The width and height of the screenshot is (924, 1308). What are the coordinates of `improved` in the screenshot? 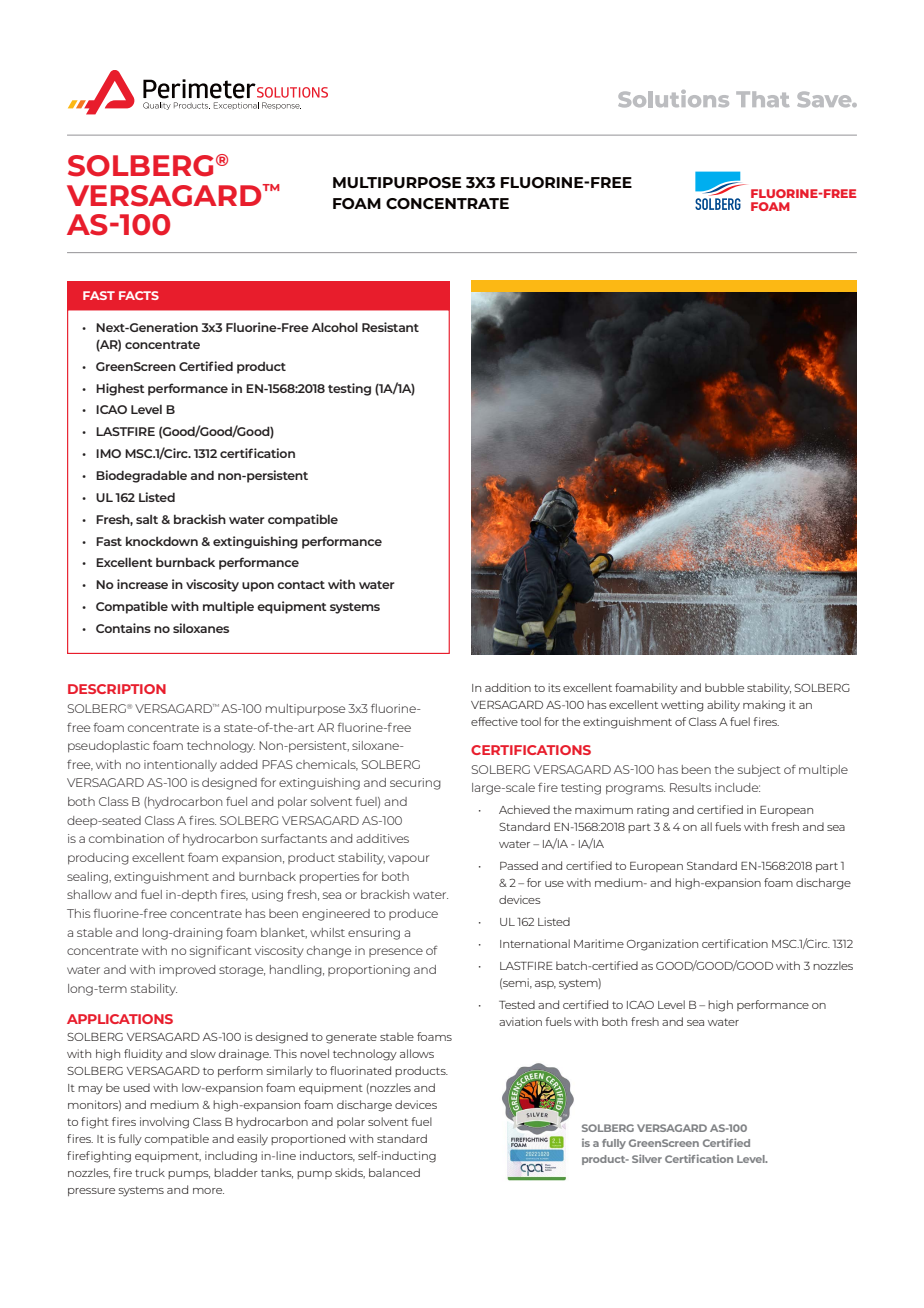 It's located at (187, 971).
